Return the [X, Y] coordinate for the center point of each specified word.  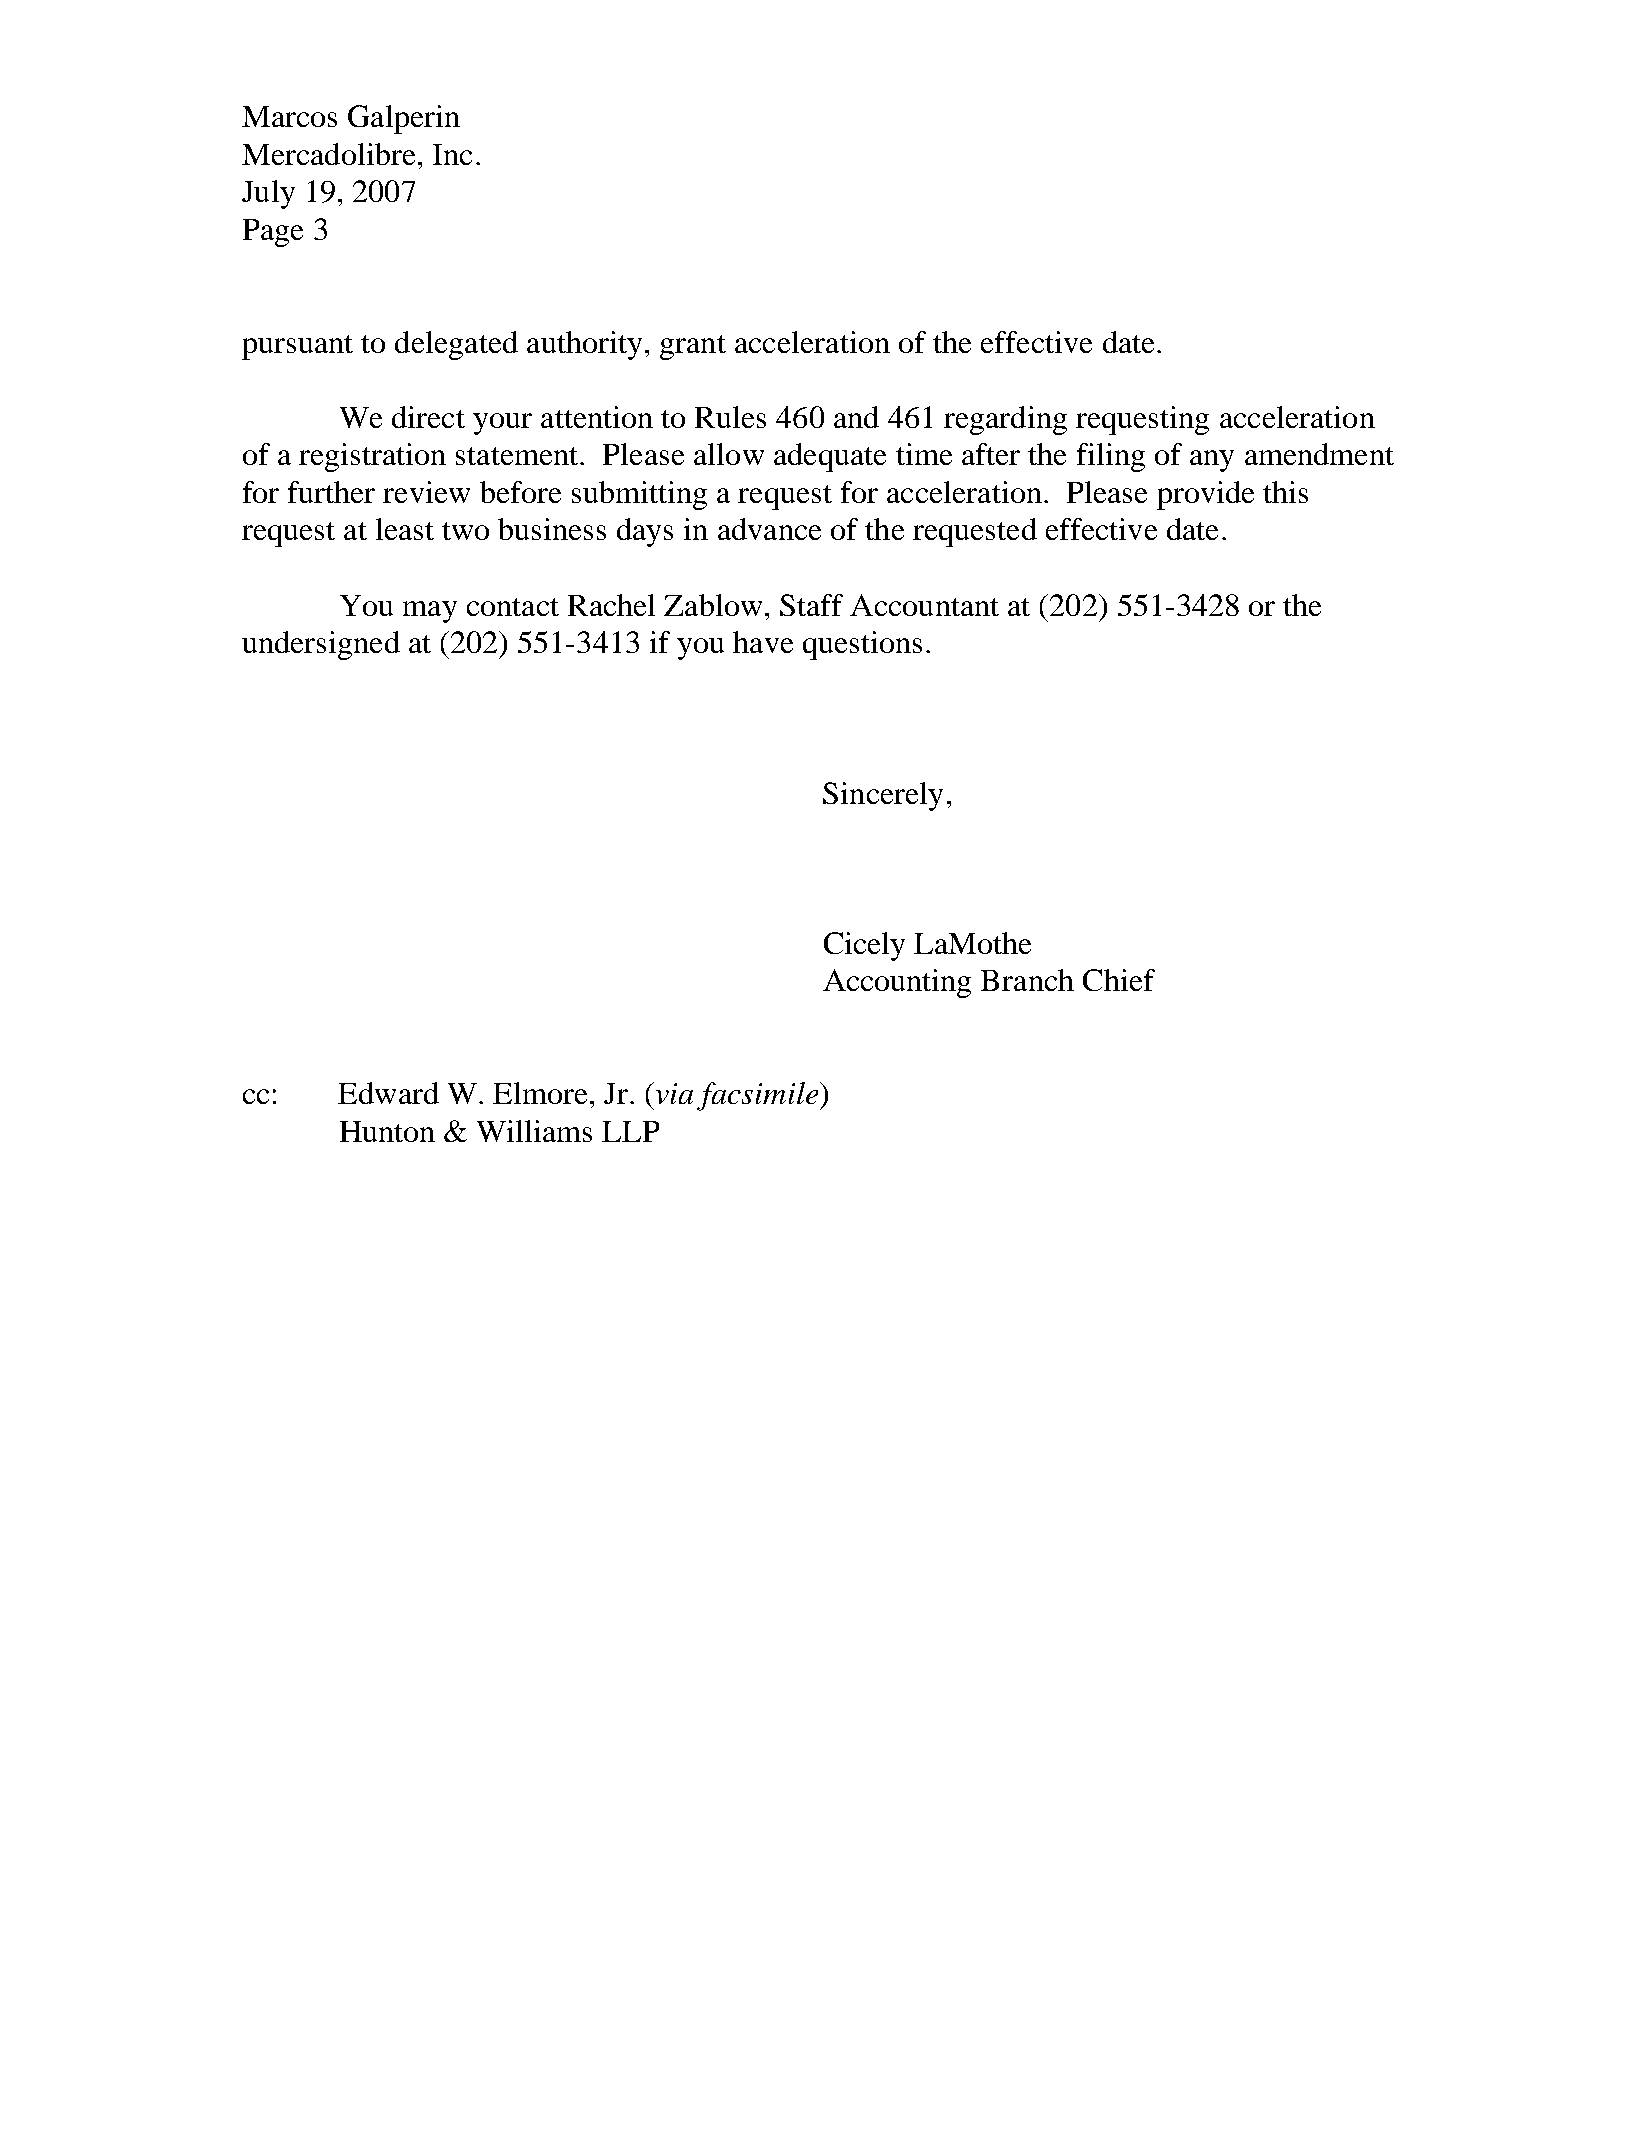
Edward [388, 1093]
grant [693, 347]
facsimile [757, 1096]
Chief [1119, 980]
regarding [1005, 420]
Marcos [289, 116]
